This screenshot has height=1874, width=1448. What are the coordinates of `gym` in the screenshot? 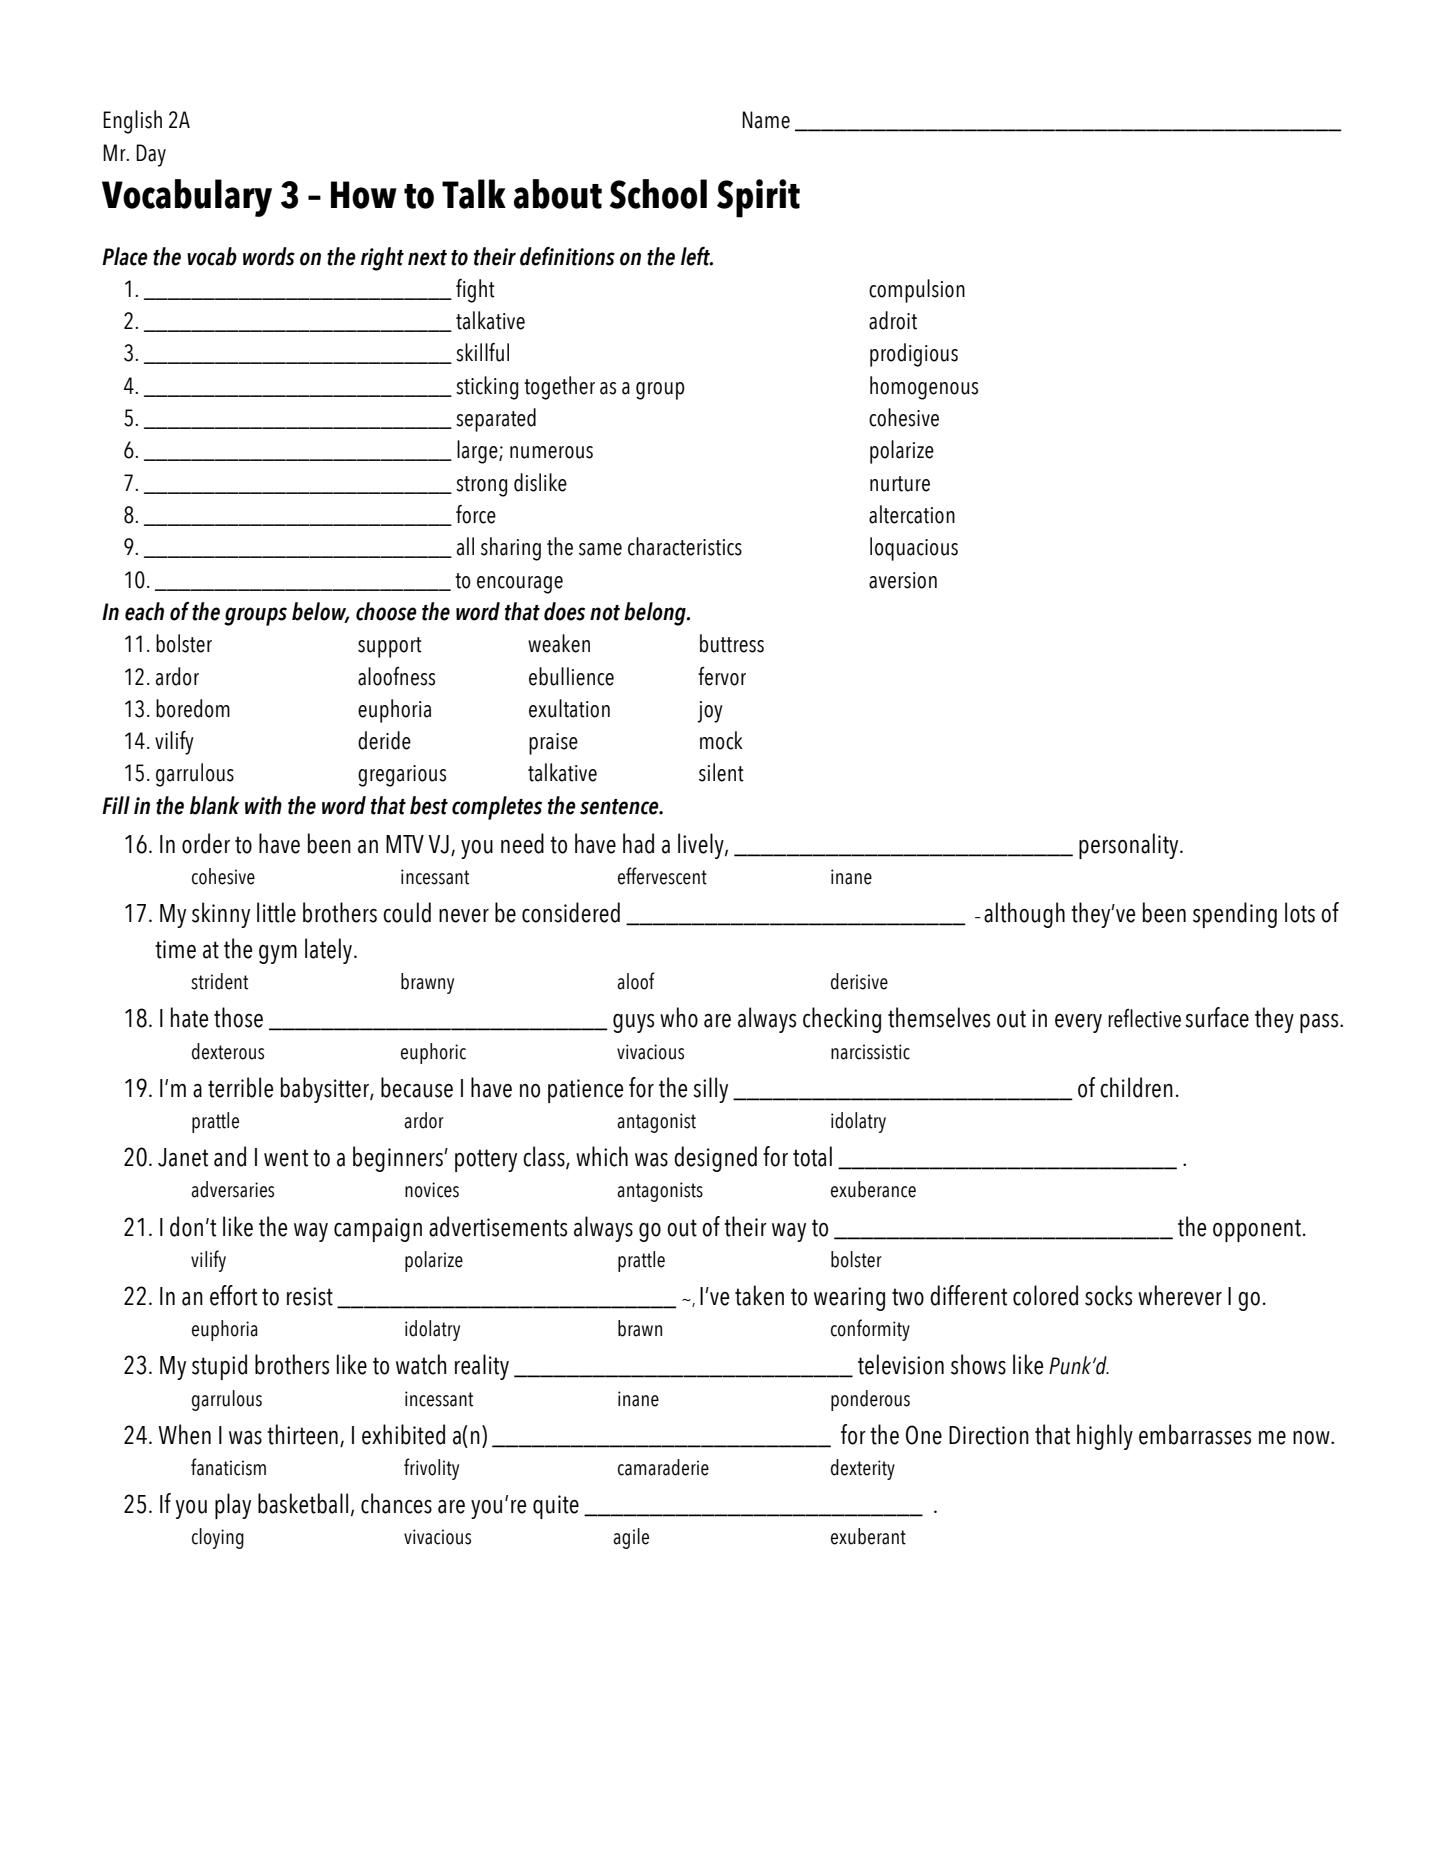 It's located at (278, 954).
